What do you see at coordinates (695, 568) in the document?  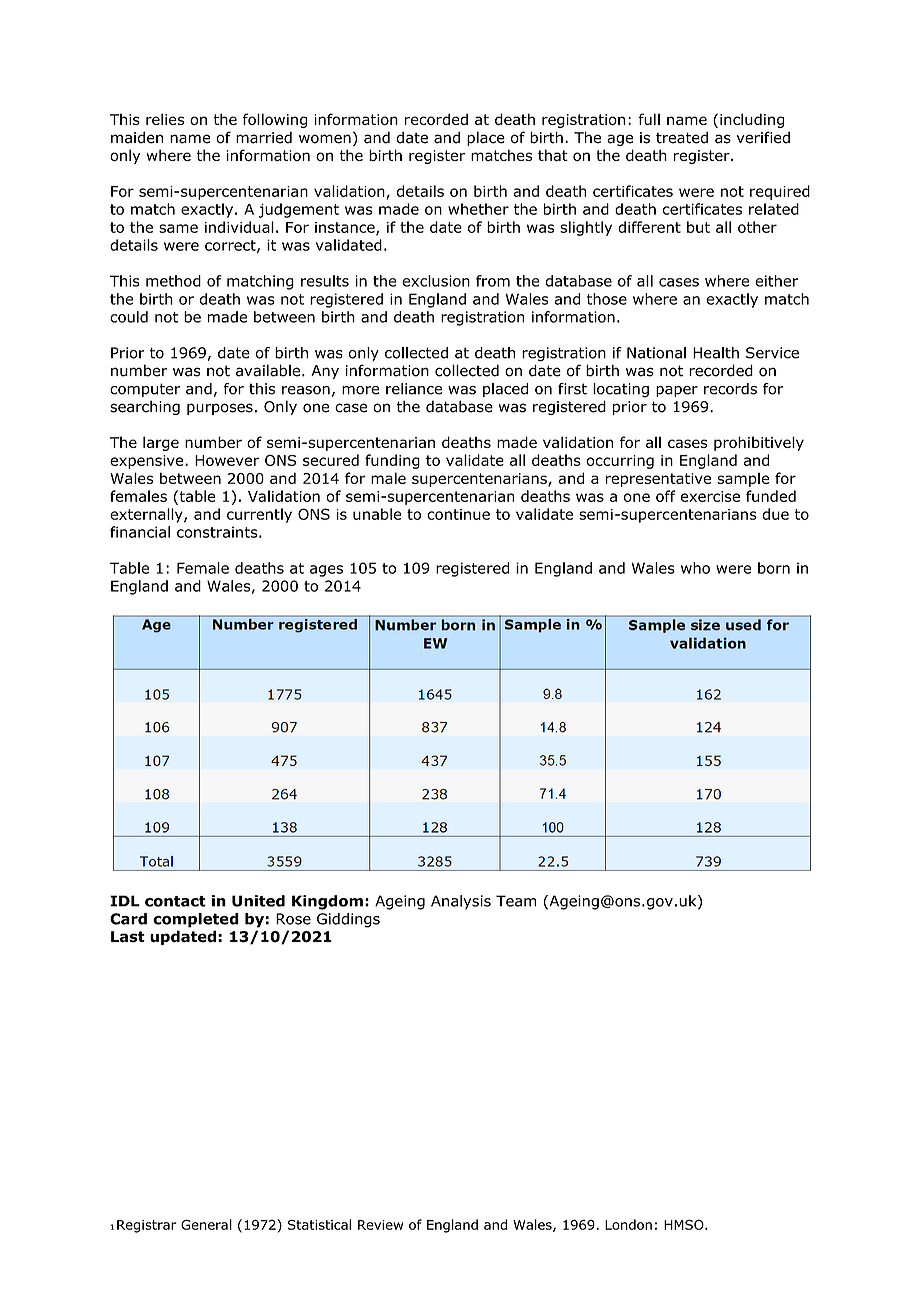 I see `who` at bounding box center [695, 568].
